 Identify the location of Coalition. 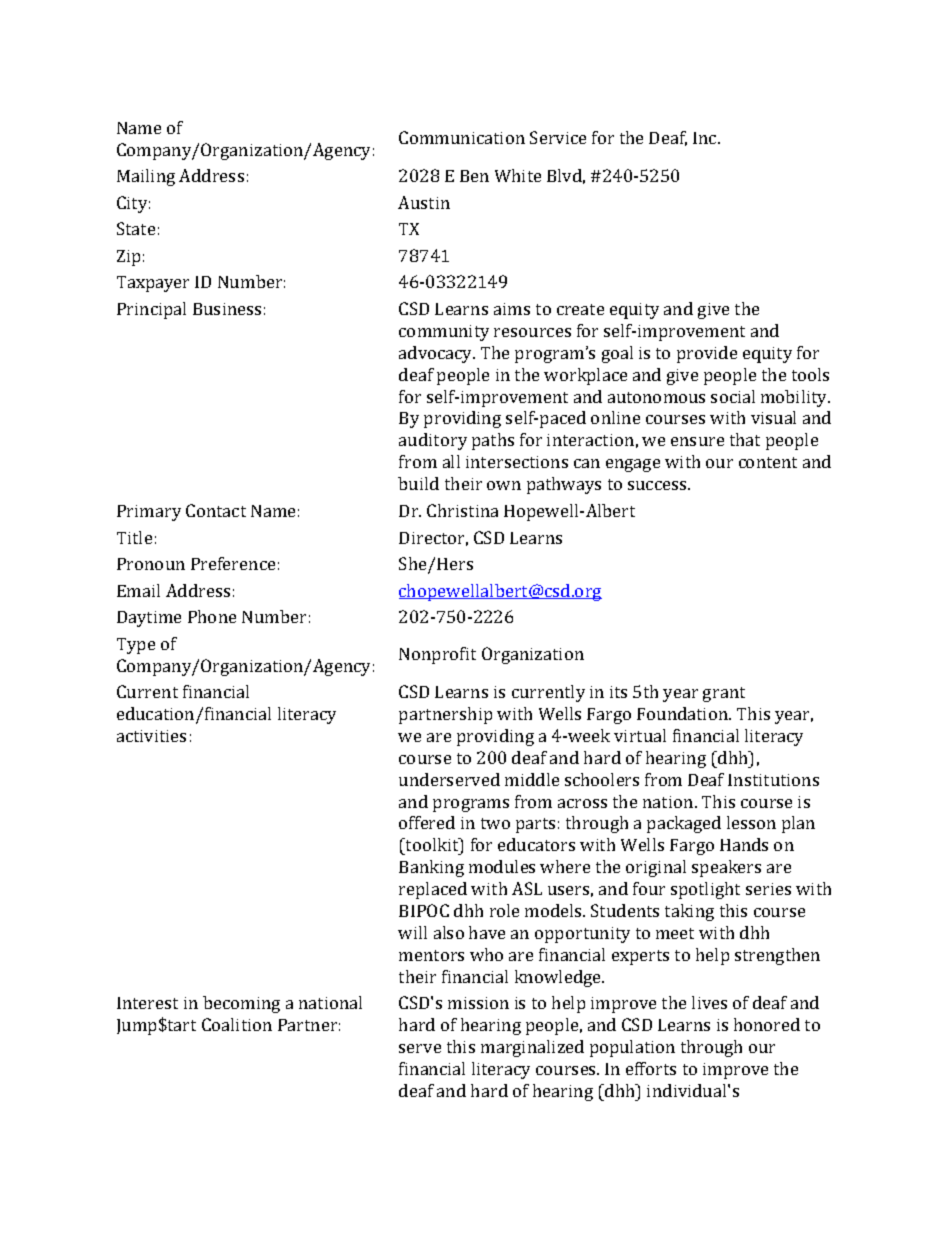
(237, 1024).
